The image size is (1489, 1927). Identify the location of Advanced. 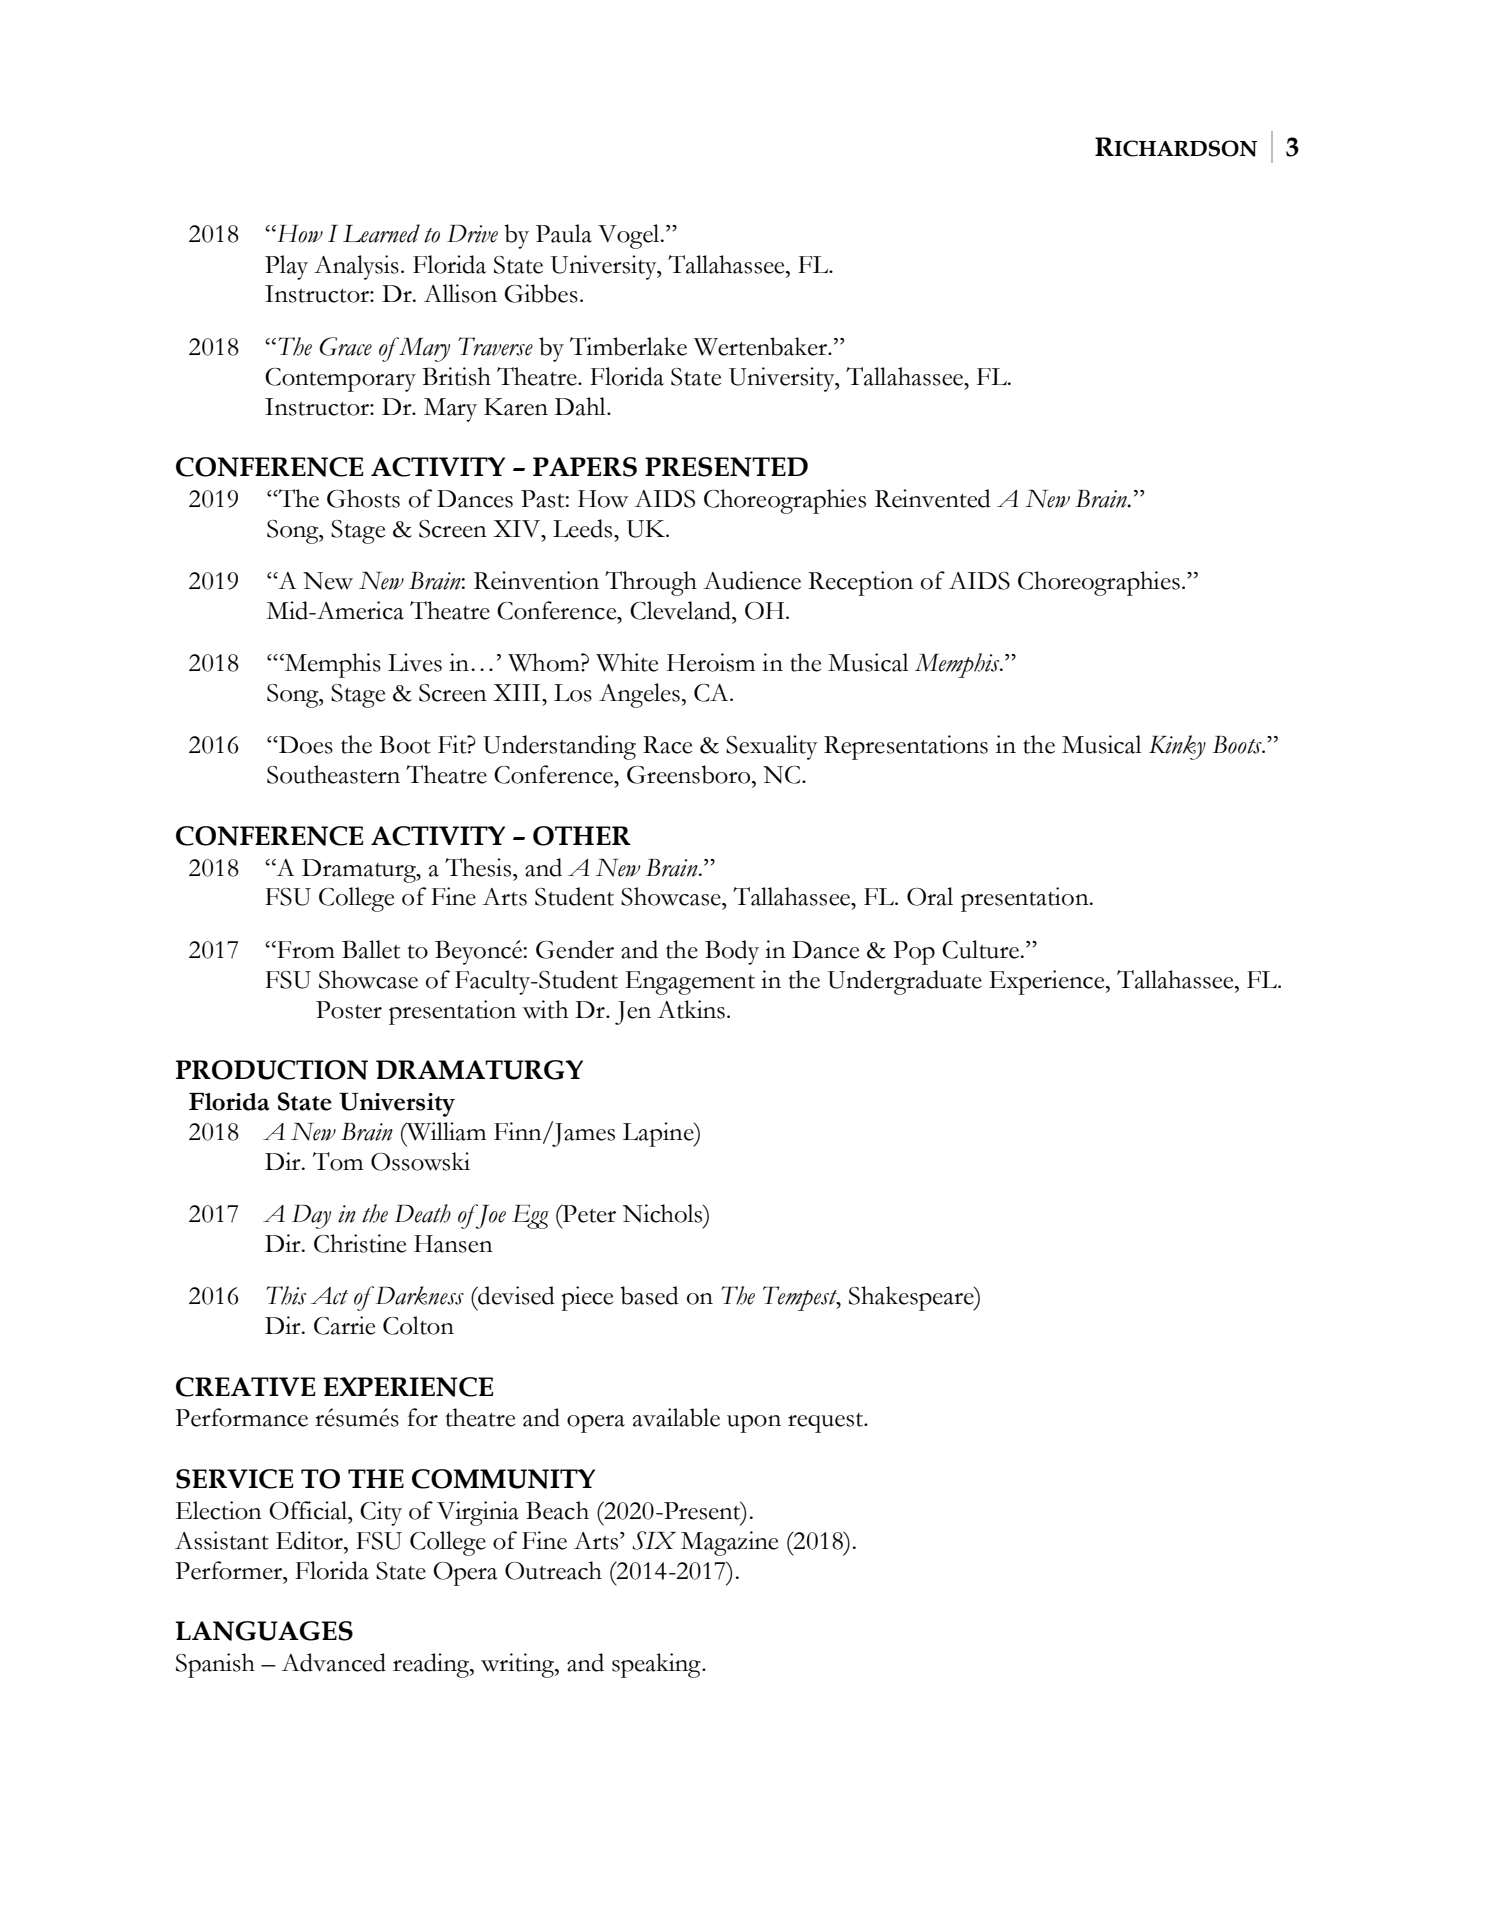
(333, 1662).
